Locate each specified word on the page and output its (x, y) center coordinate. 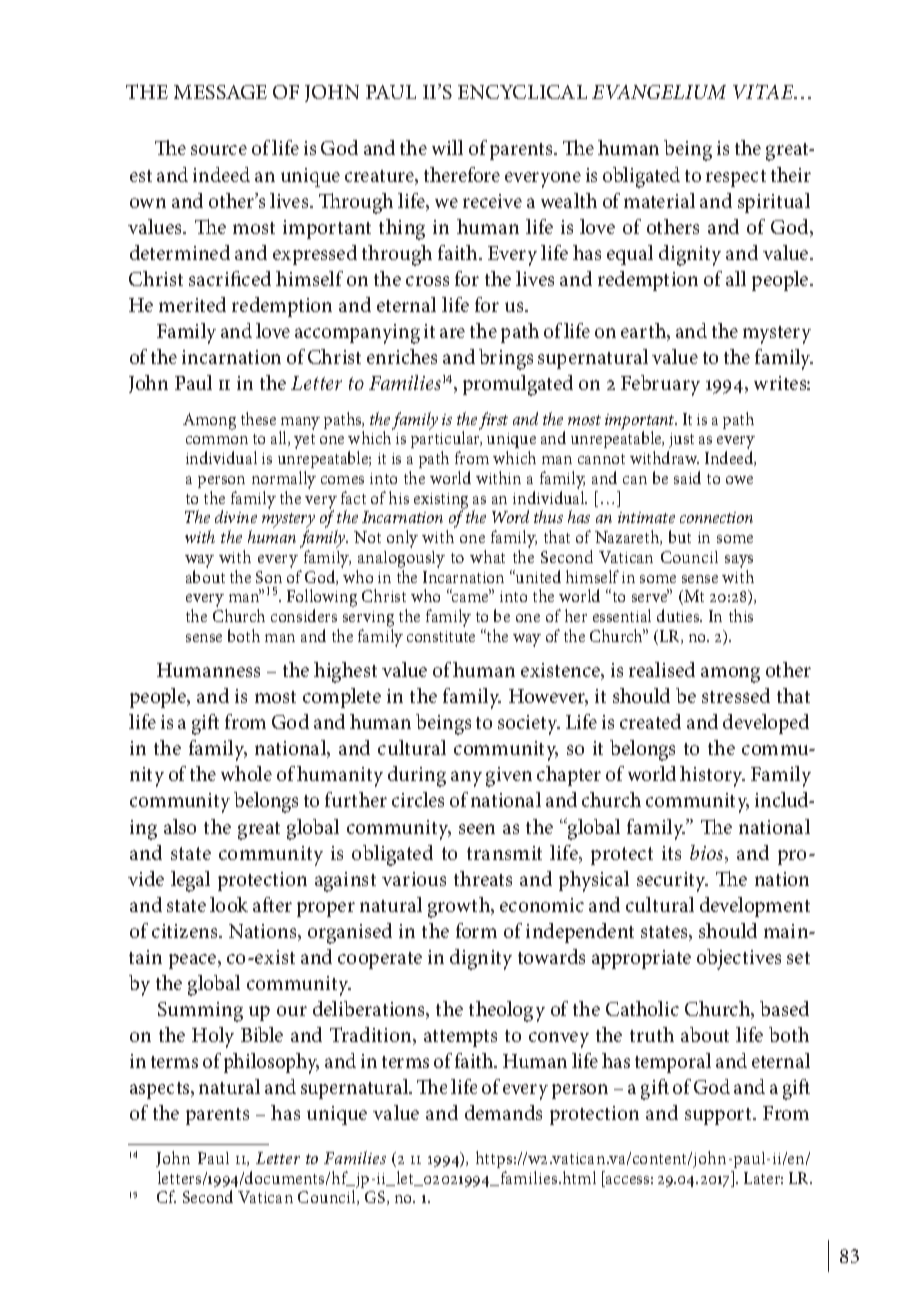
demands (503, 1112)
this (741, 615)
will (447, 147)
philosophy (271, 1063)
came (470, 597)
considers (304, 615)
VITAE (764, 91)
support (719, 1116)
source (219, 150)
